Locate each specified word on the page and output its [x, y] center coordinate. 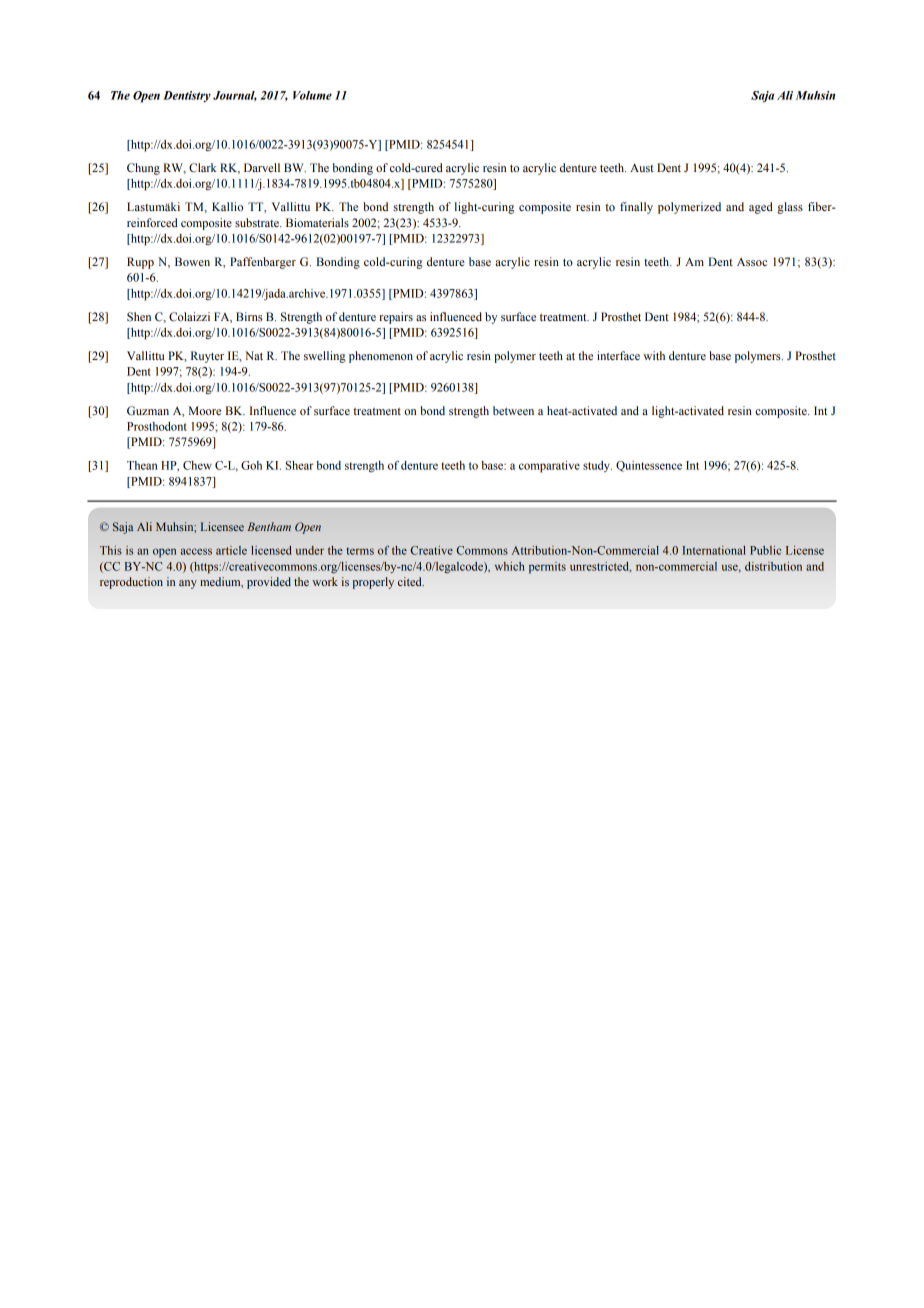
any [188, 584]
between [513, 410]
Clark [203, 168]
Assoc [752, 262]
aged [761, 208]
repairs [396, 318]
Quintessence [649, 466]
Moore [205, 410]
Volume [312, 95]
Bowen [192, 261]
